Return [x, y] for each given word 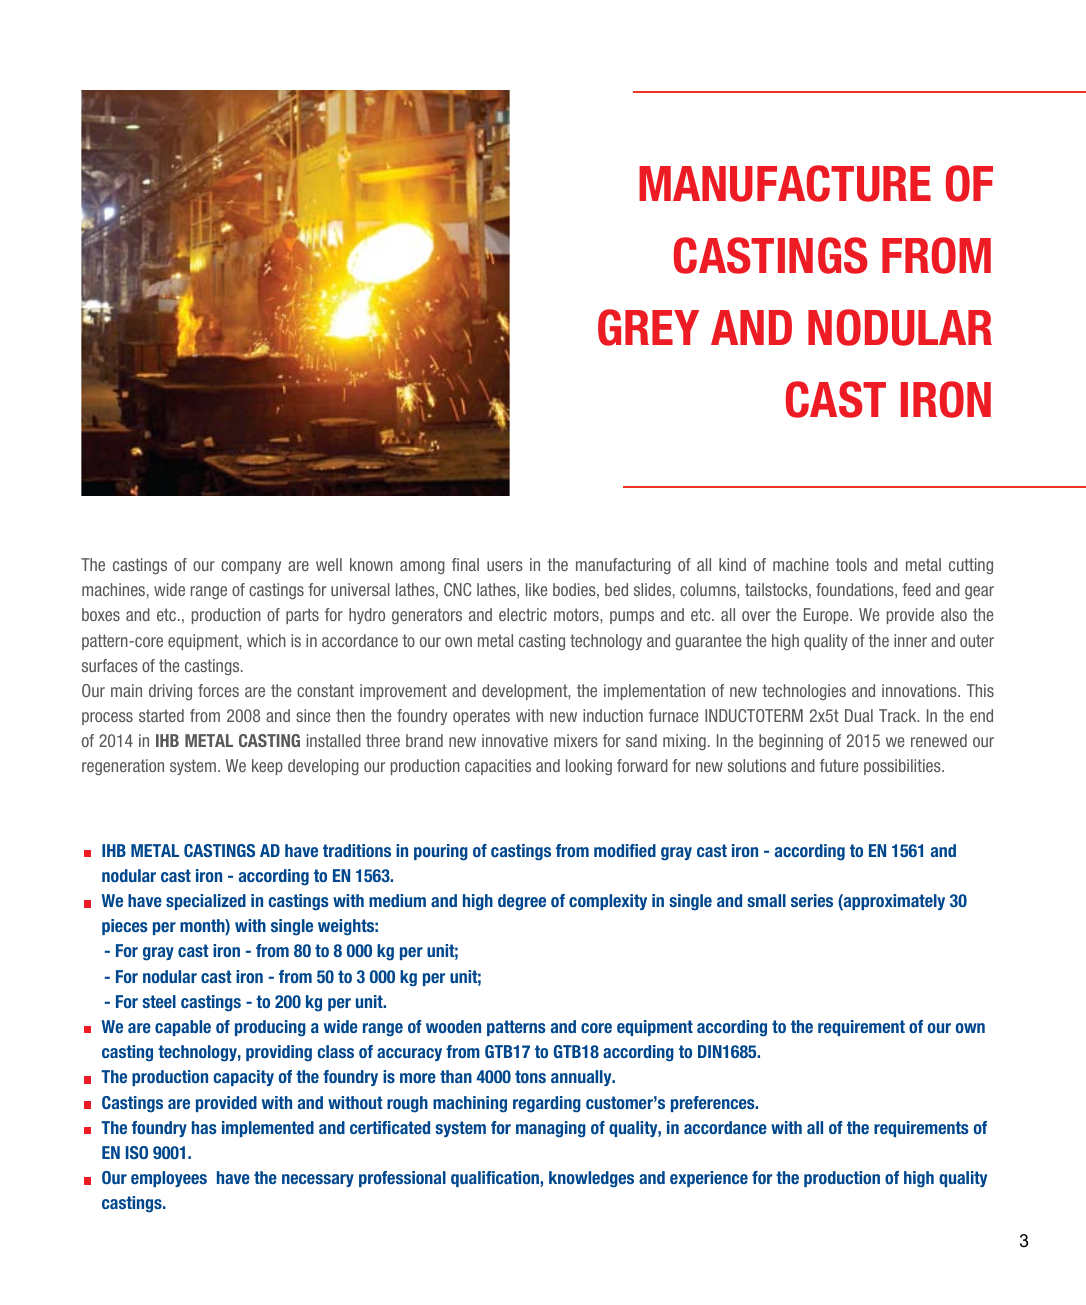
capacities [498, 767]
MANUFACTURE [785, 183]
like [537, 589]
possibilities [903, 767]
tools [851, 564]
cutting [971, 566]
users [505, 566]
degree [522, 902]
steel [159, 1001]
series [812, 900]
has [204, 1127]
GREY [648, 327]
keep [267, 767]
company [251, 567]
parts [302, 616]
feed [916, 589]
